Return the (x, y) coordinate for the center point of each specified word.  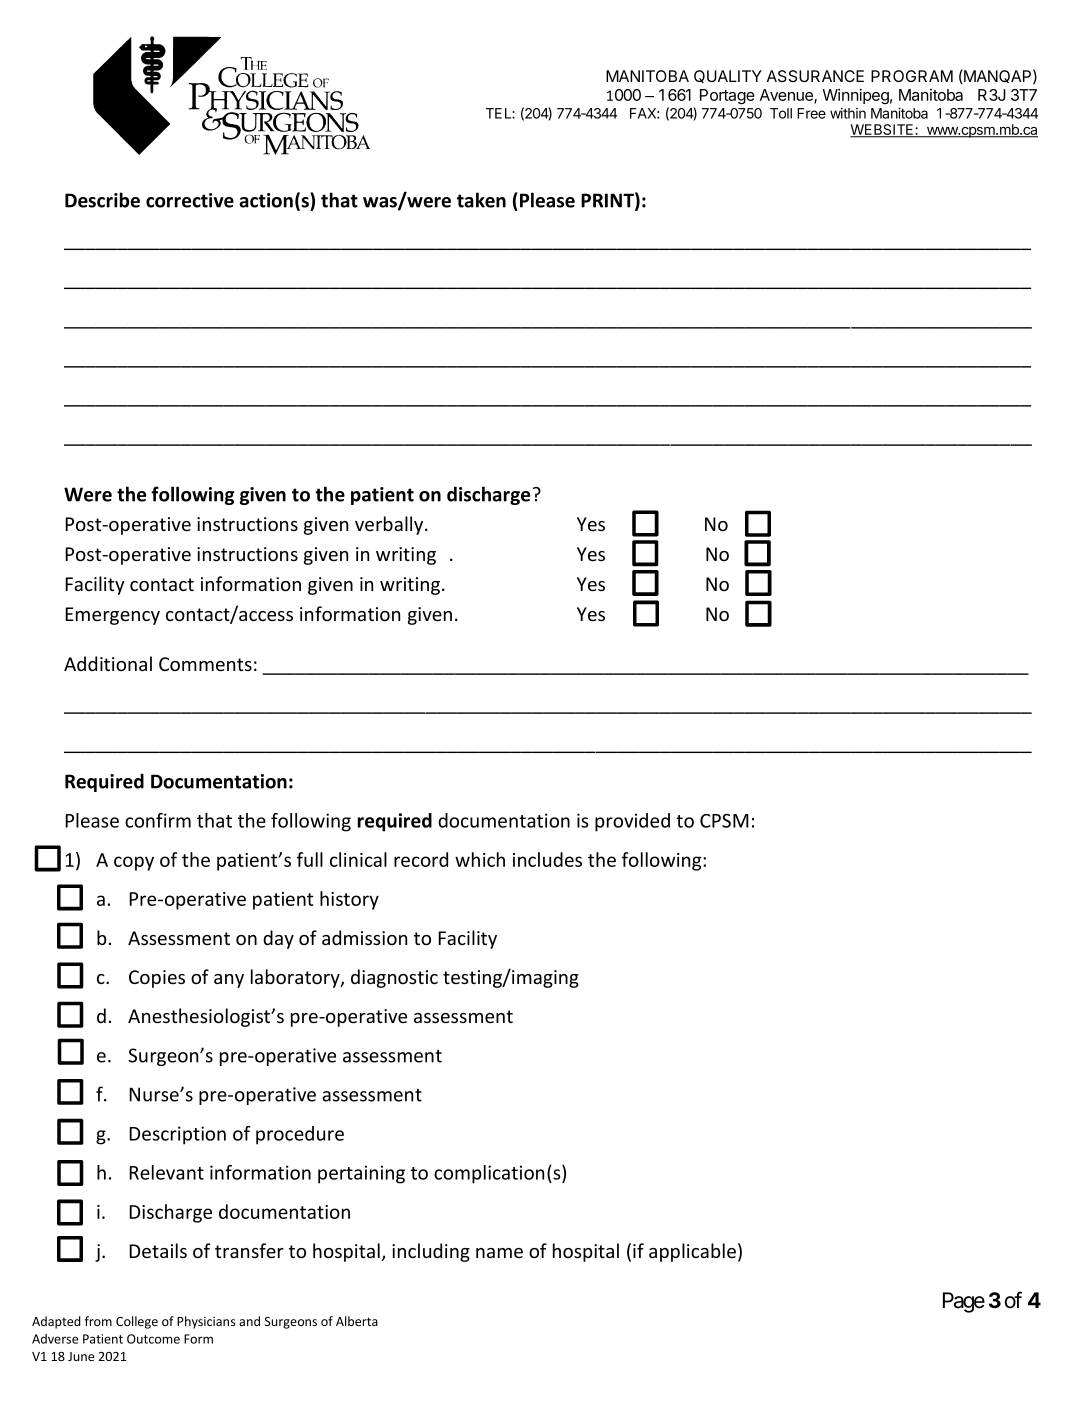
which (480, 859)
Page (964, 1302)
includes (547, 859)
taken (481, 200)
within (848, 113)
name (499, 1253)
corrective (190, 200)
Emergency (112, 616)
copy (134, 863)
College (137, 1322)
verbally (390, 525)
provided (632, 822)
